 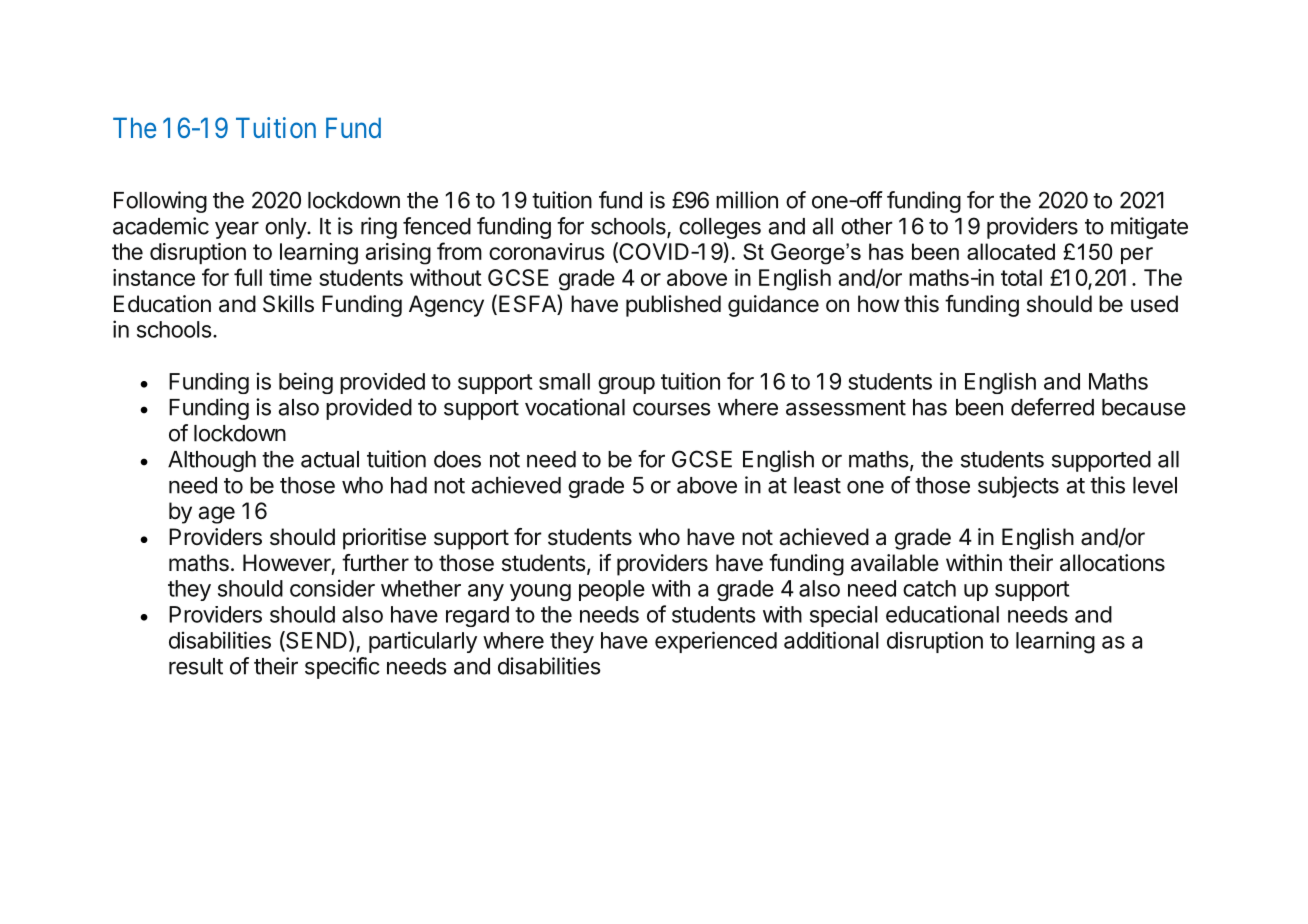 What do you see at coordinates (315, 641) in the image?
I see `SEND` at bounding box center [315, 641].
